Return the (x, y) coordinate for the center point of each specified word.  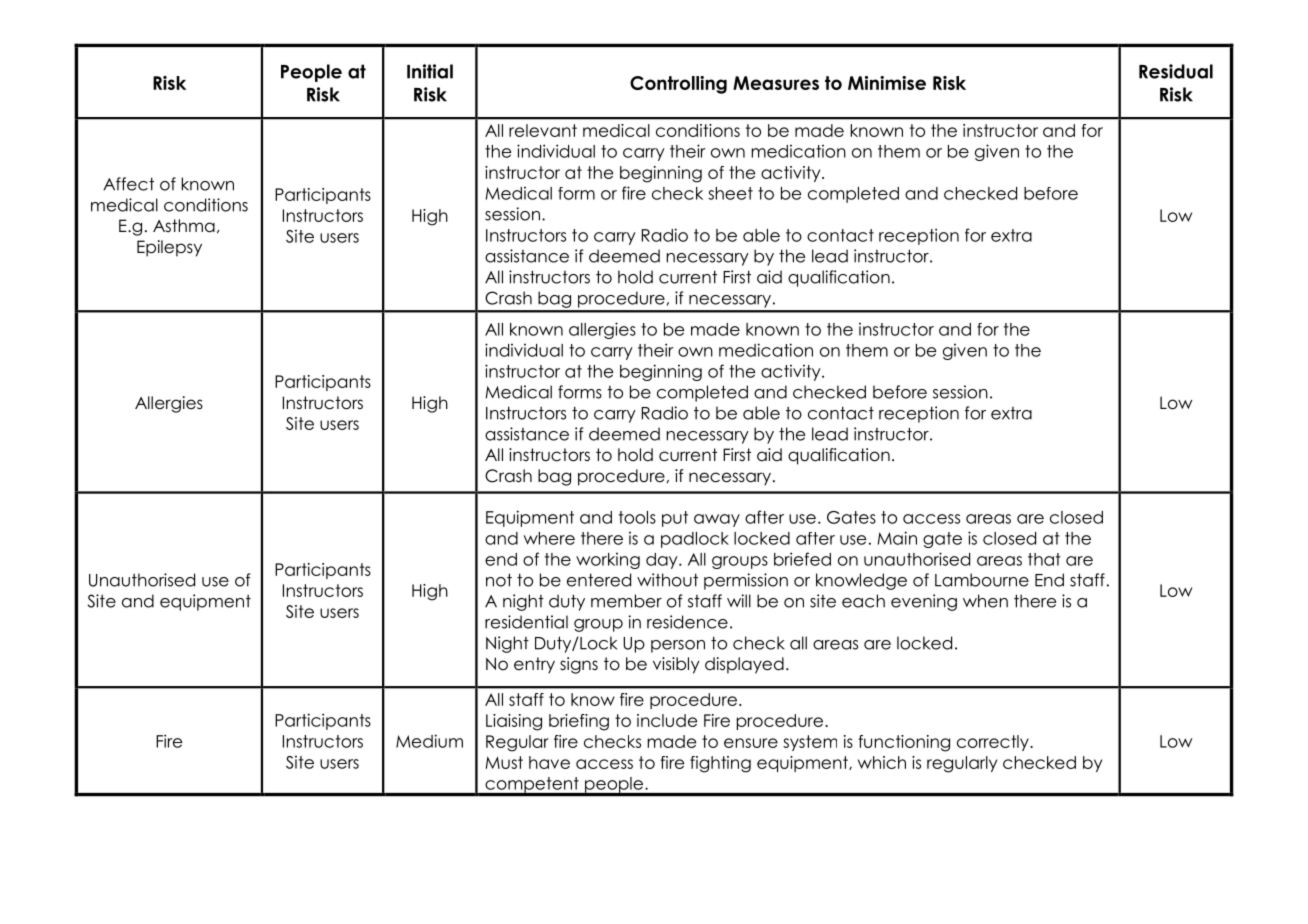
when (985, 601)
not (499, 580)
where (549, 538)
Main (897, 538)
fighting (720, 764)
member (626, 601)
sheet (730, 193)
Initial (430, 71)
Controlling (678, 85)
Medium (429, 741)
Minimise (887, 83)
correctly (994, 743)
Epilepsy (169, 248)
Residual (1176, 71)
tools (637, 517)
